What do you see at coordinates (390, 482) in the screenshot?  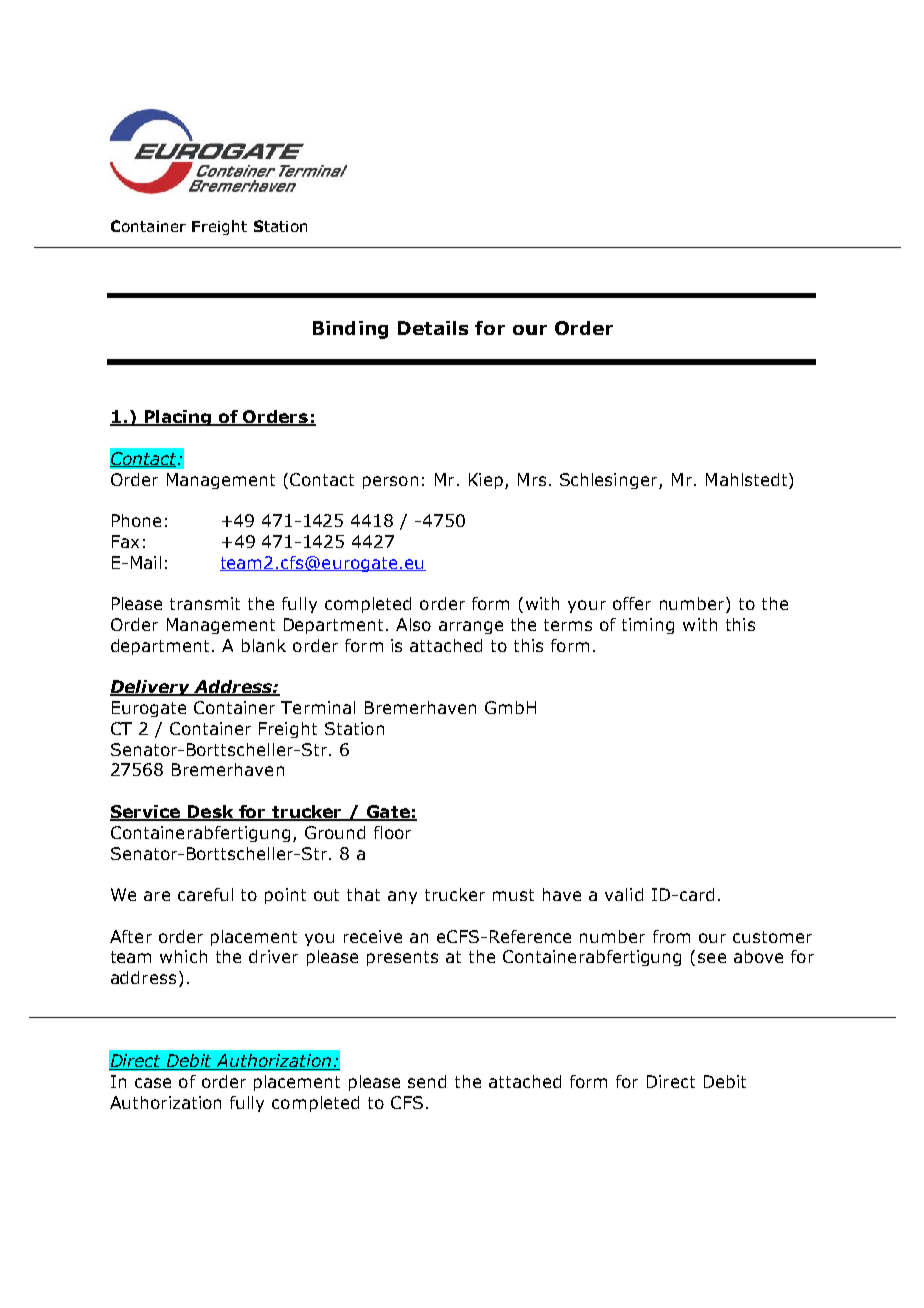 I see `person` at bounding box center [390, 482].
